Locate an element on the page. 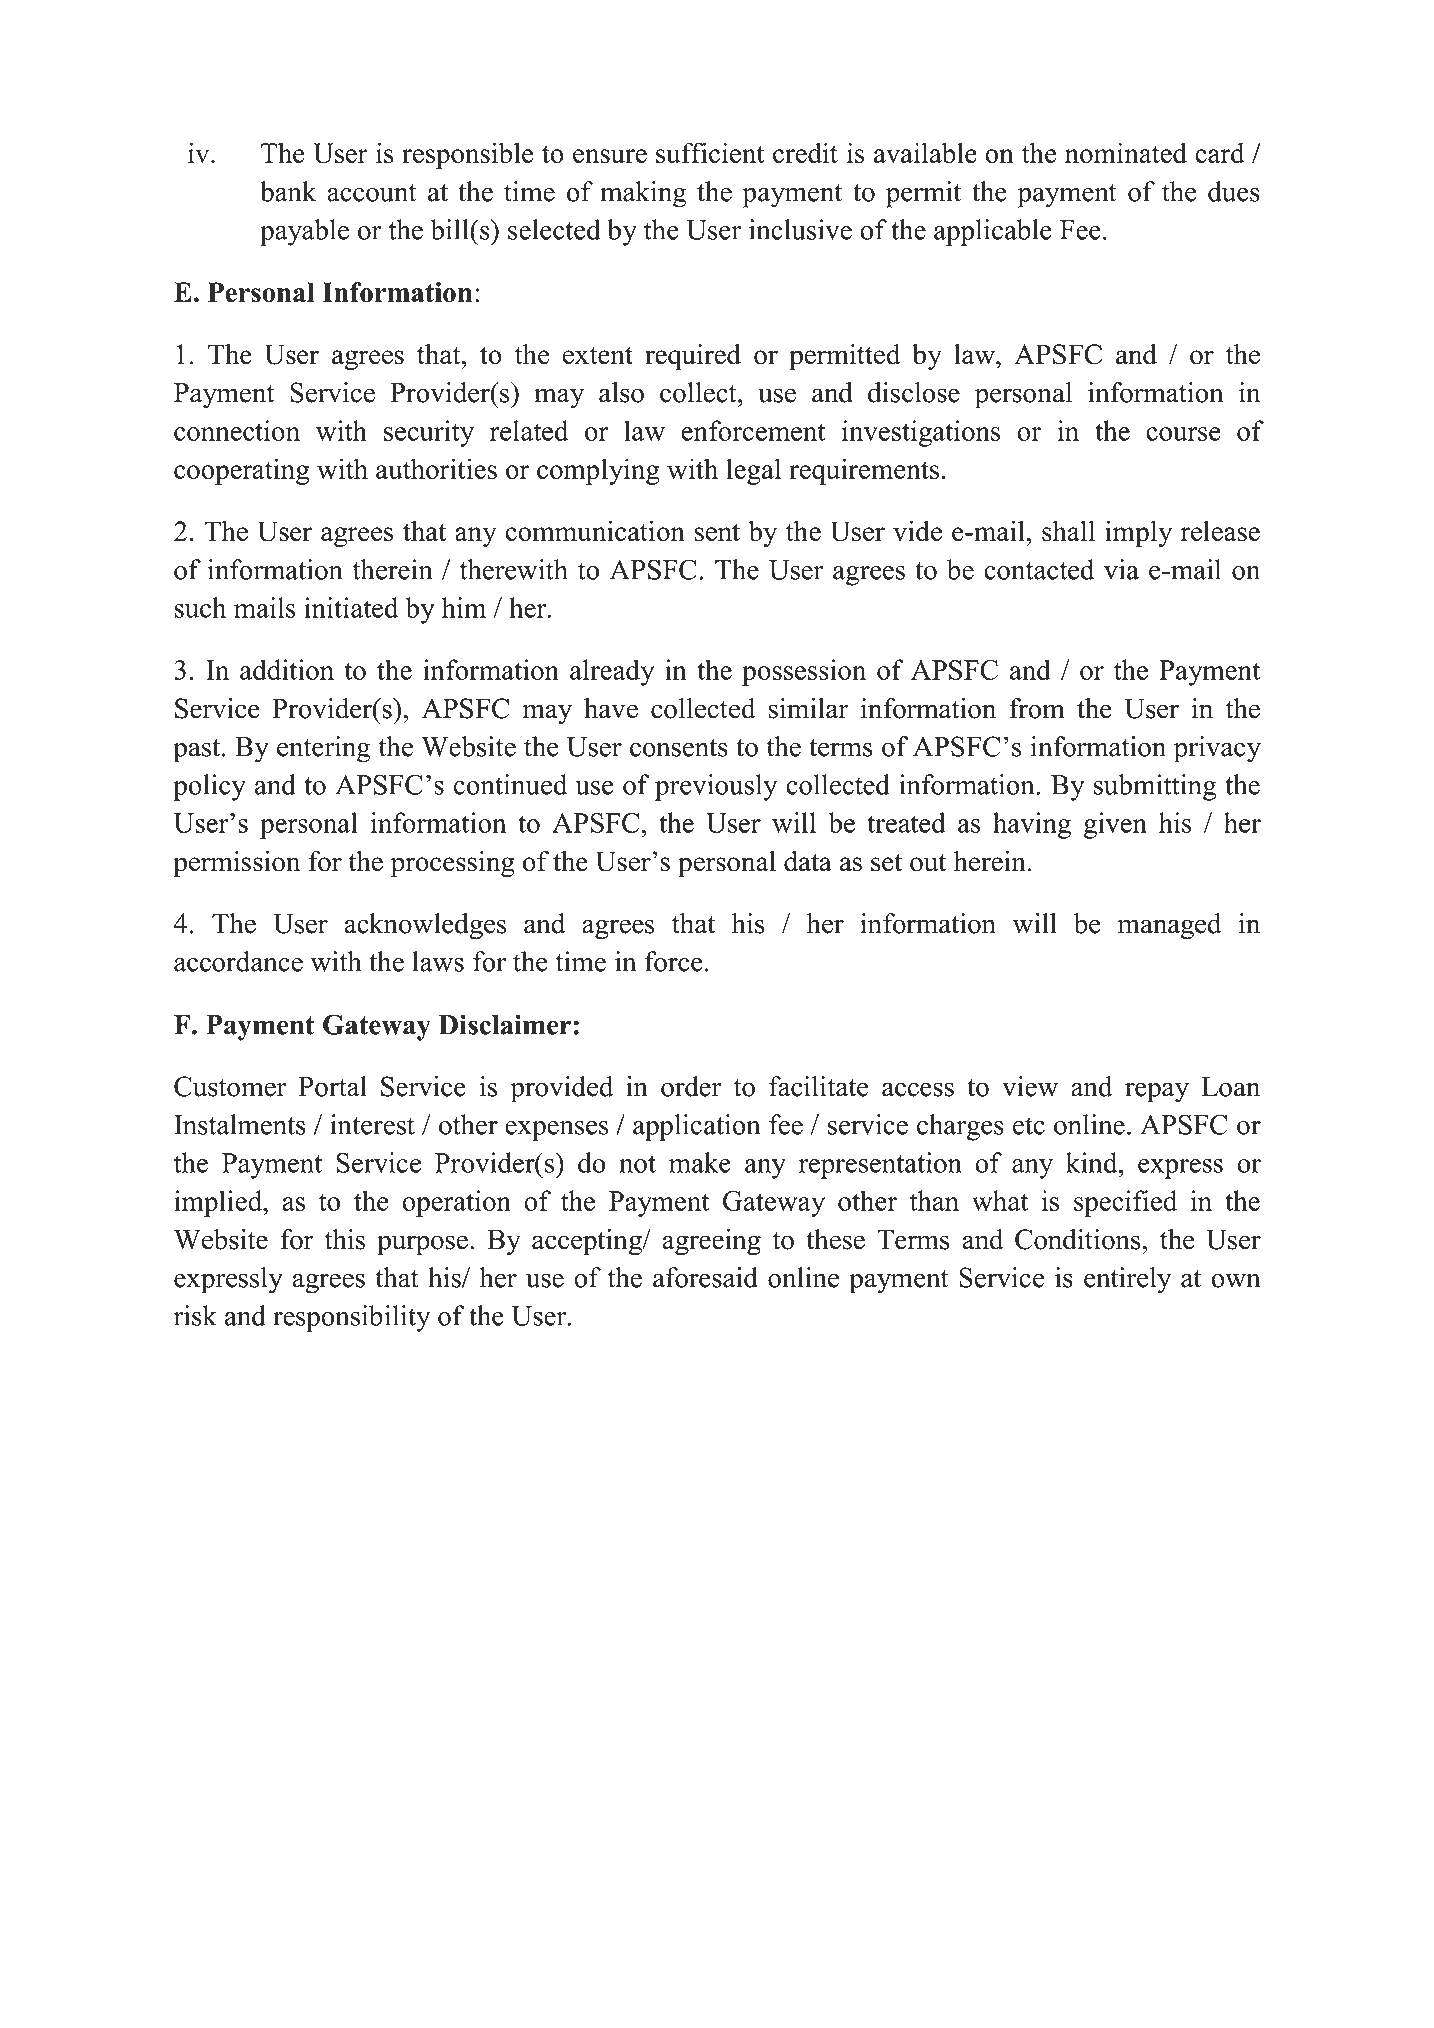 The height and width of the document is (2028, 1434). managed is located at coordinates (1169, 926).
